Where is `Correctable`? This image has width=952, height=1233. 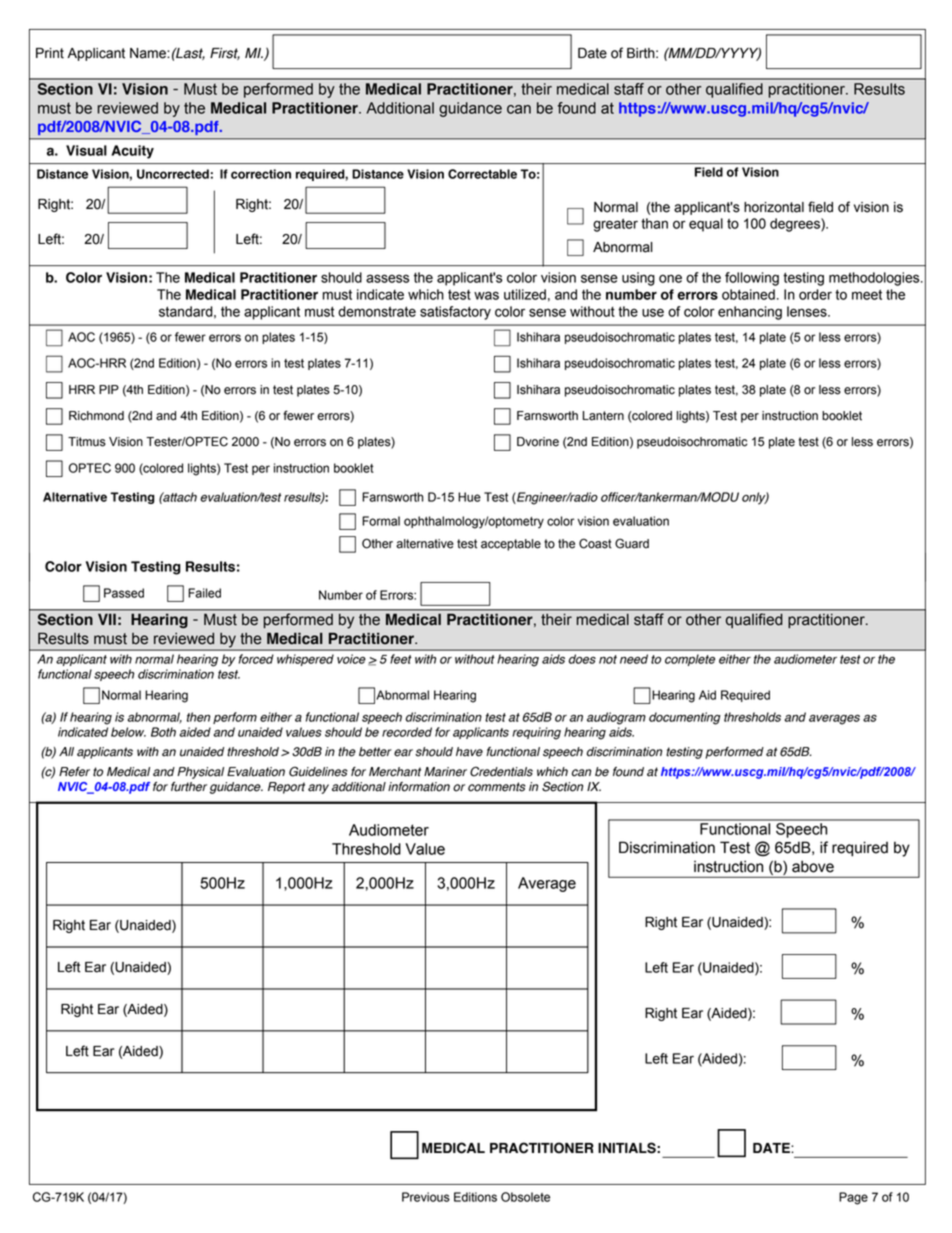 Correctable is located at coordinates (482, 174).
